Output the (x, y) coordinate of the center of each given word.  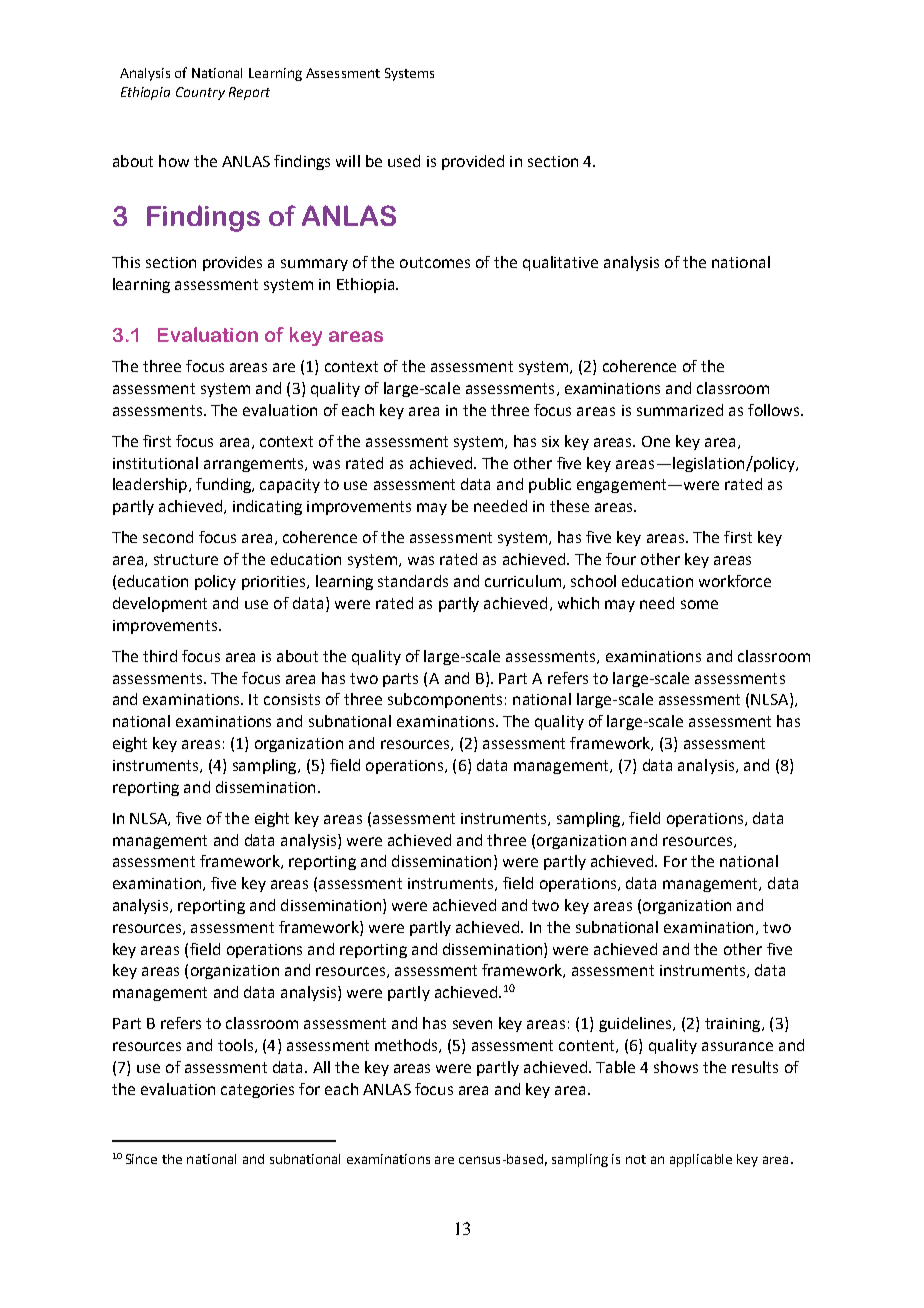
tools (235, 1045)
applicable (701, 1160)
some (699, 604)
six (550, 441)
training (734, 1025)
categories (257, 1091)
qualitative (560, 263)
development (160, 604)
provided (473, 162)
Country (200, 93)
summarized (680, 410)
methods (407, 1046)
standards (413, 581)
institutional (155, 463)
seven (472, 1024)
